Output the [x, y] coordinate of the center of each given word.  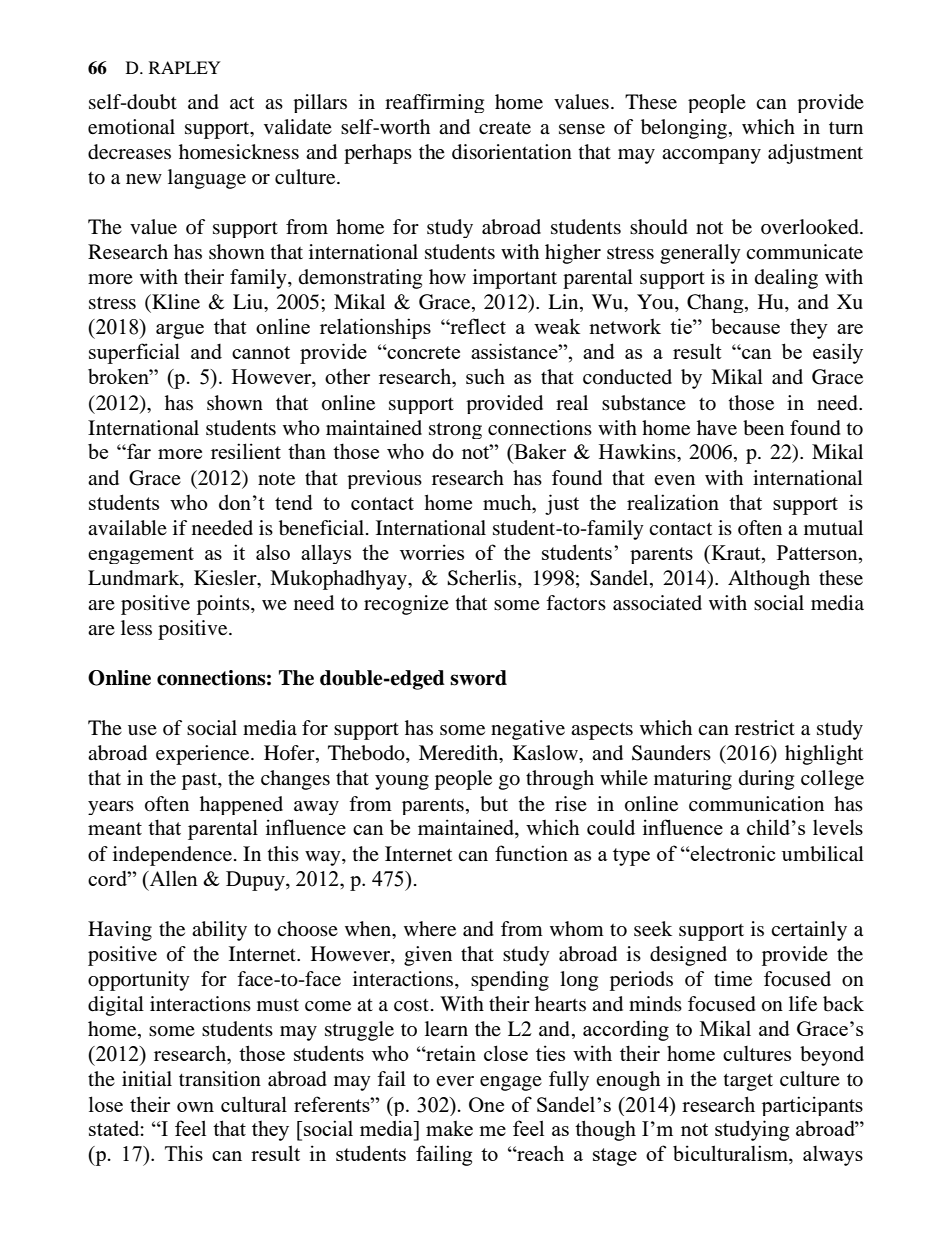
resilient [246, 451]
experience [204, 755]
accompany [711, 156]
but [494, 804]
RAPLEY [185, 67]
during [766, 780]
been [763, 428]
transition [220, 1079]
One [486, 1104]
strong [455, 430]
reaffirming [434, 103]
